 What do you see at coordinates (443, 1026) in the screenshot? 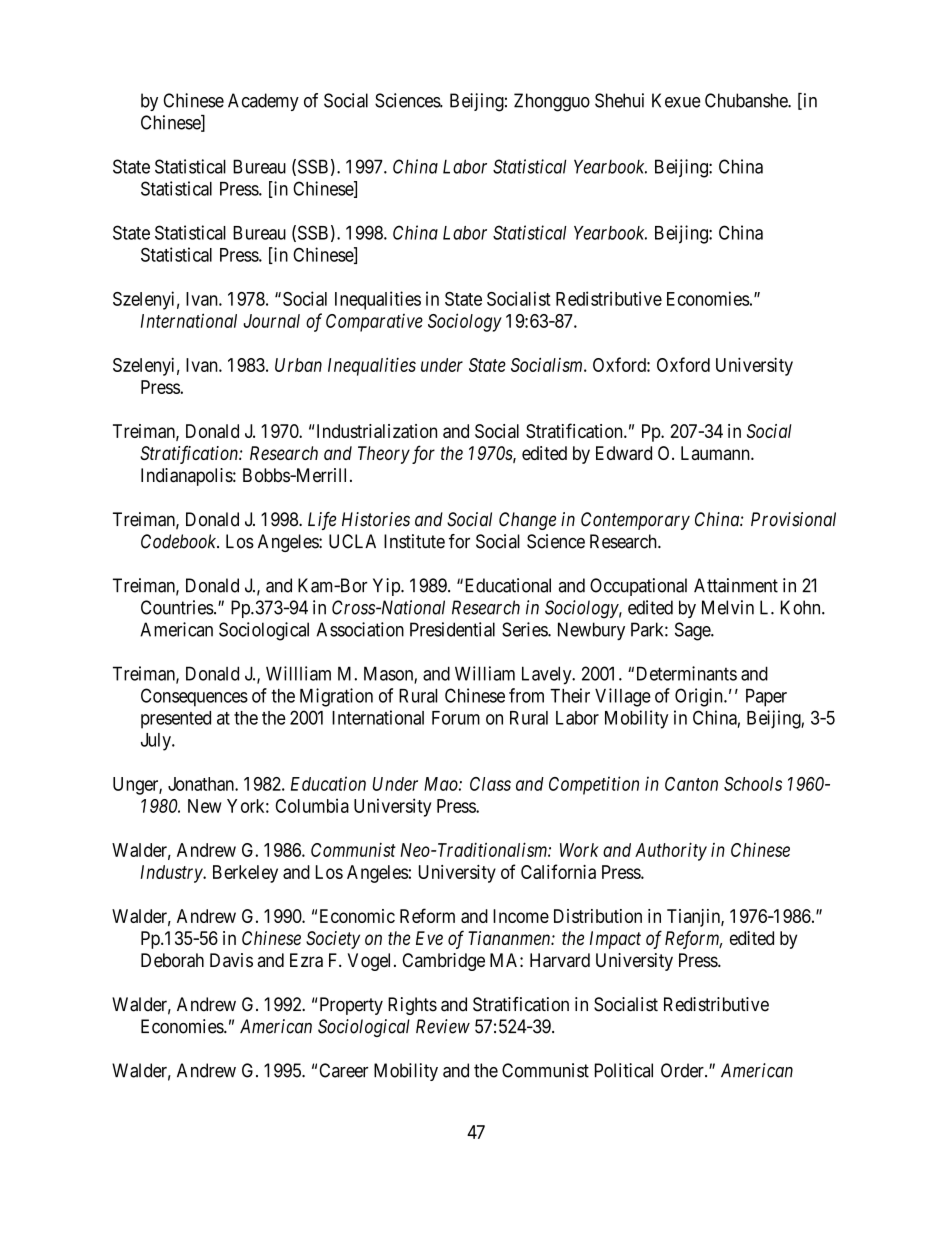
I see `Review` at bounding box center [443, 1026].
